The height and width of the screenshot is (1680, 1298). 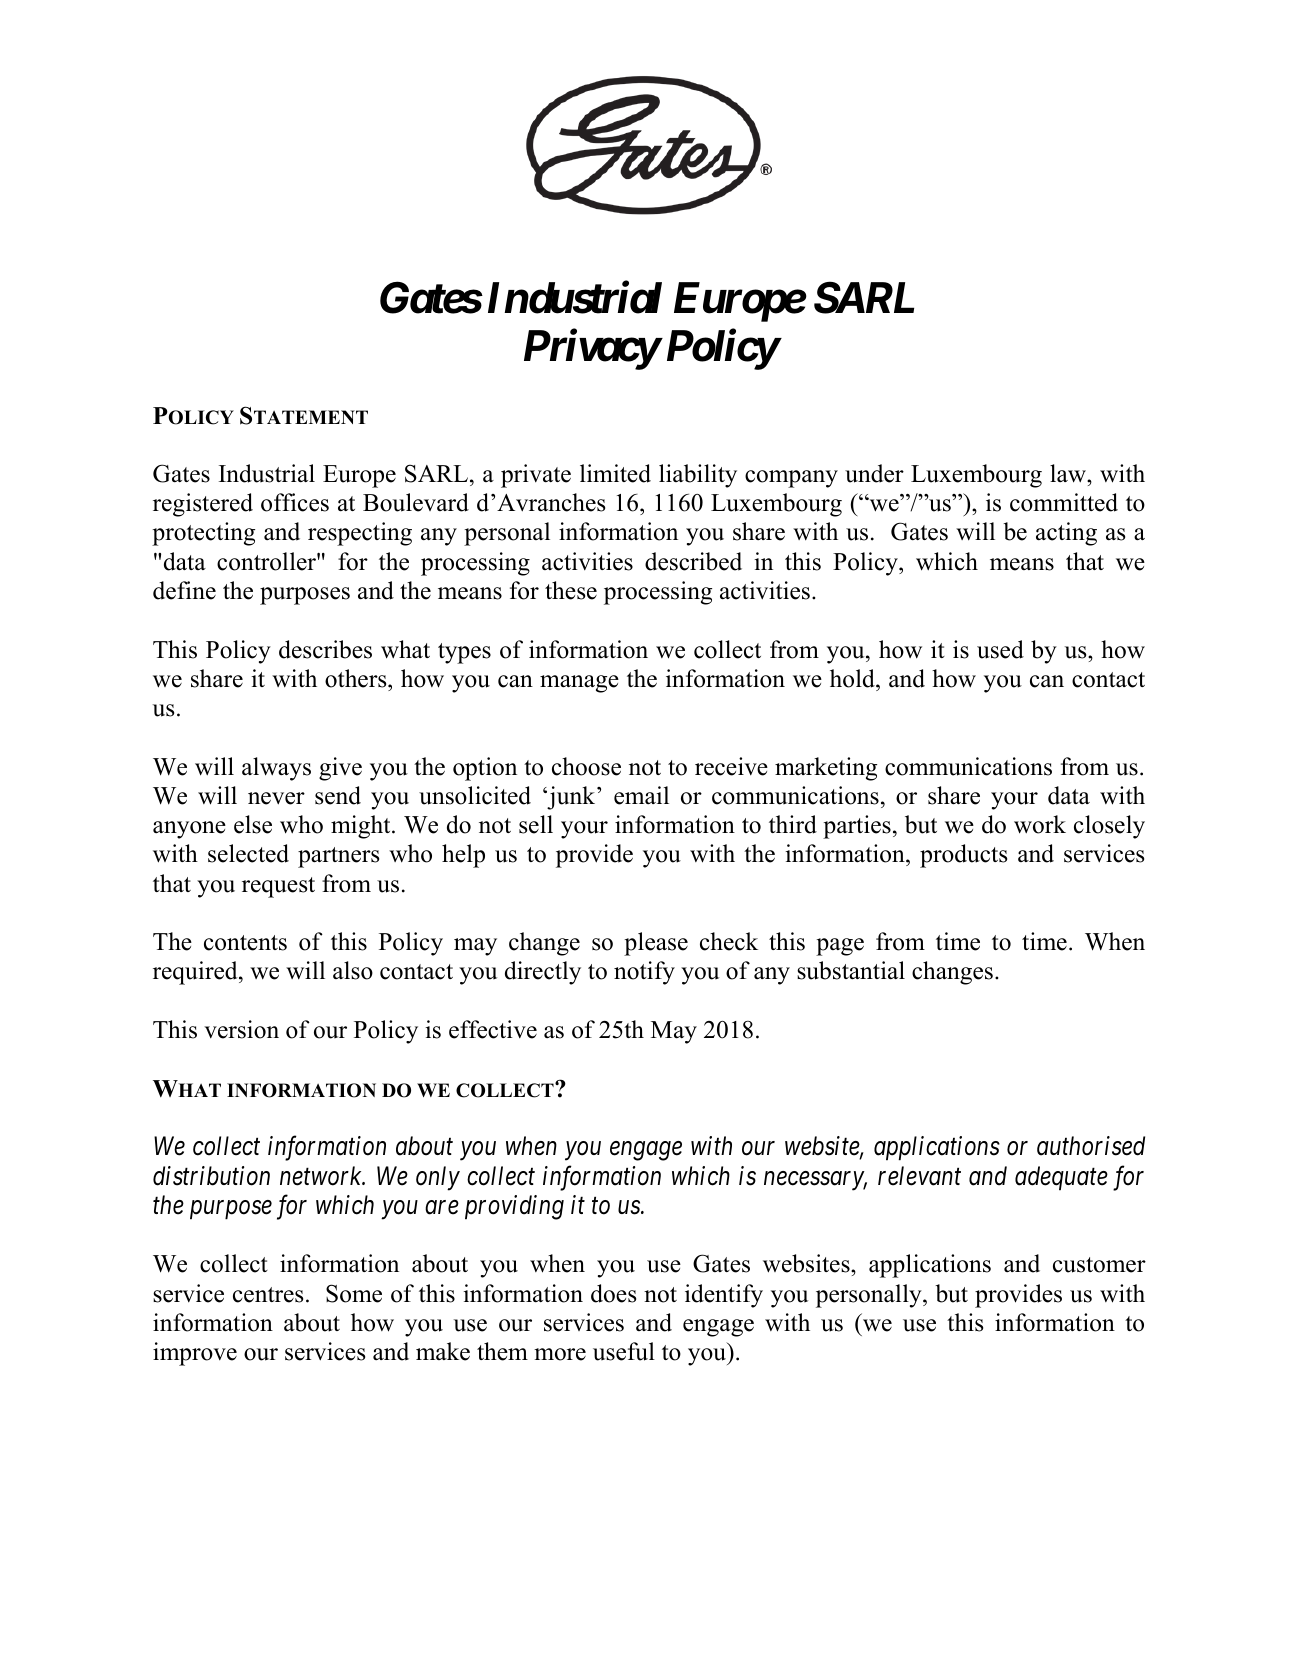 What do you see at coordinates (615, 473) in the screenshot?
I see `limited` at bounding box center [615, 473].
